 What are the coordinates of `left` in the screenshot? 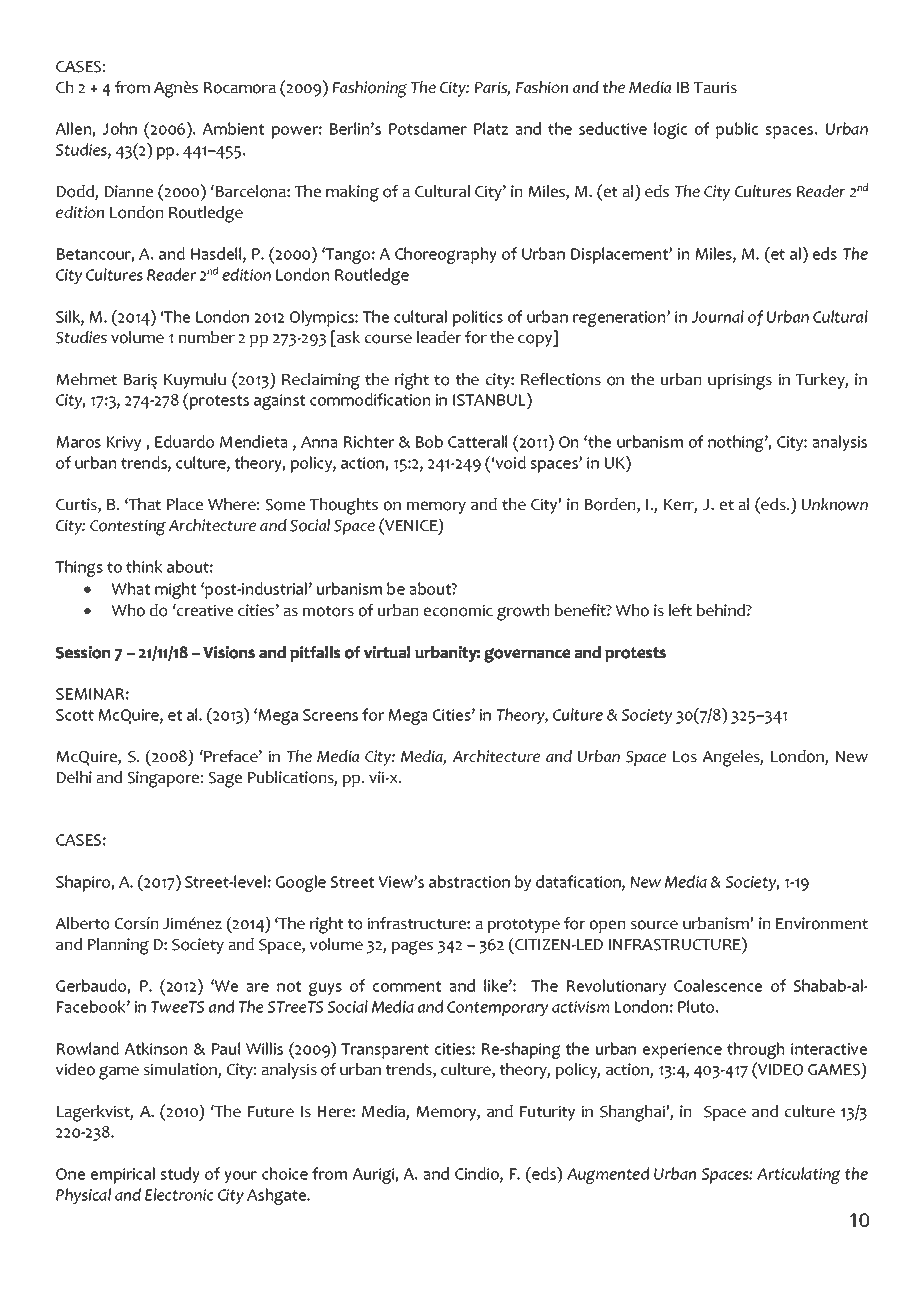 It's located at (680, 610).
